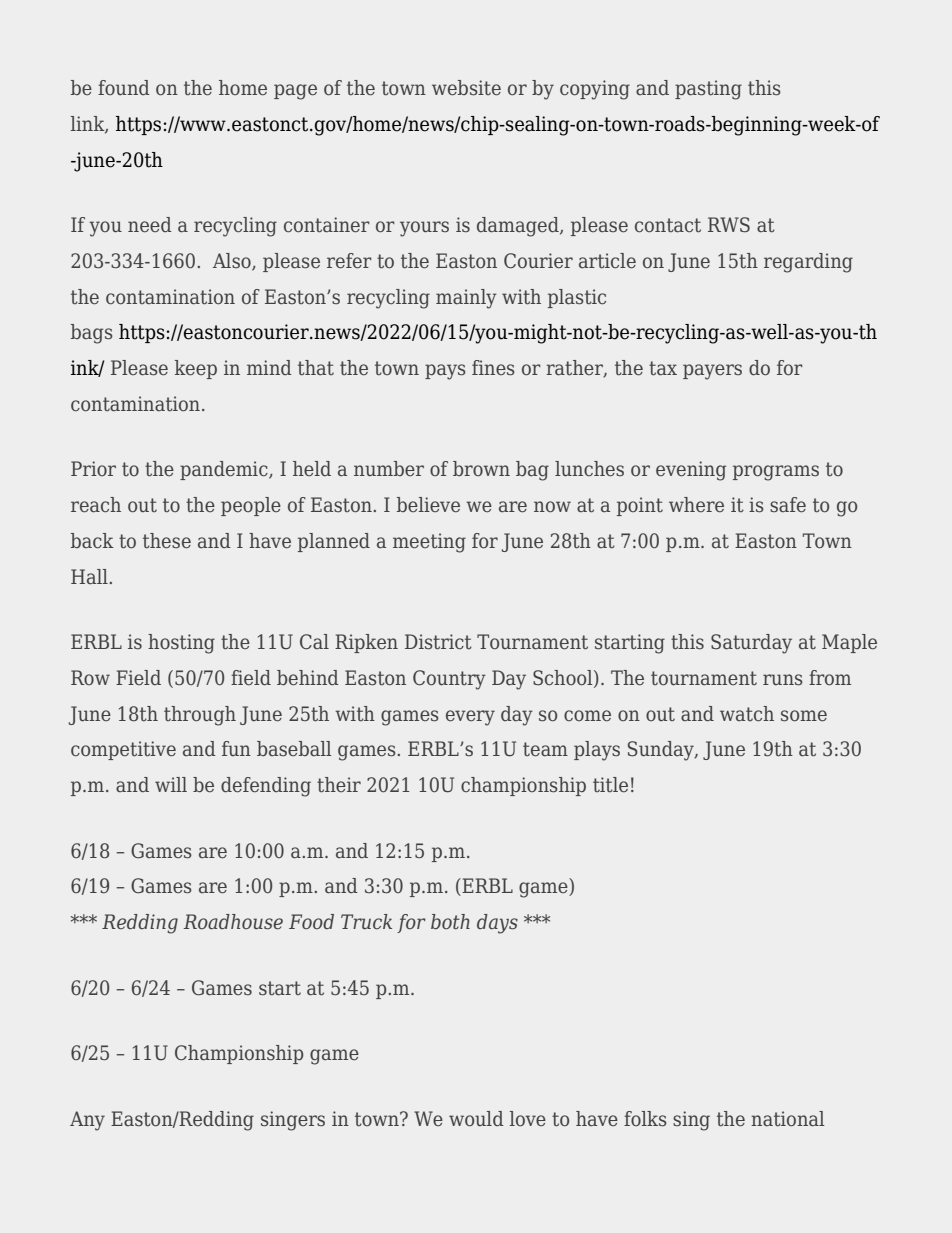 The image size is (952, 1233). Describe the element at coordinates (708, 90) in the document. I see `pasting` at that location.
